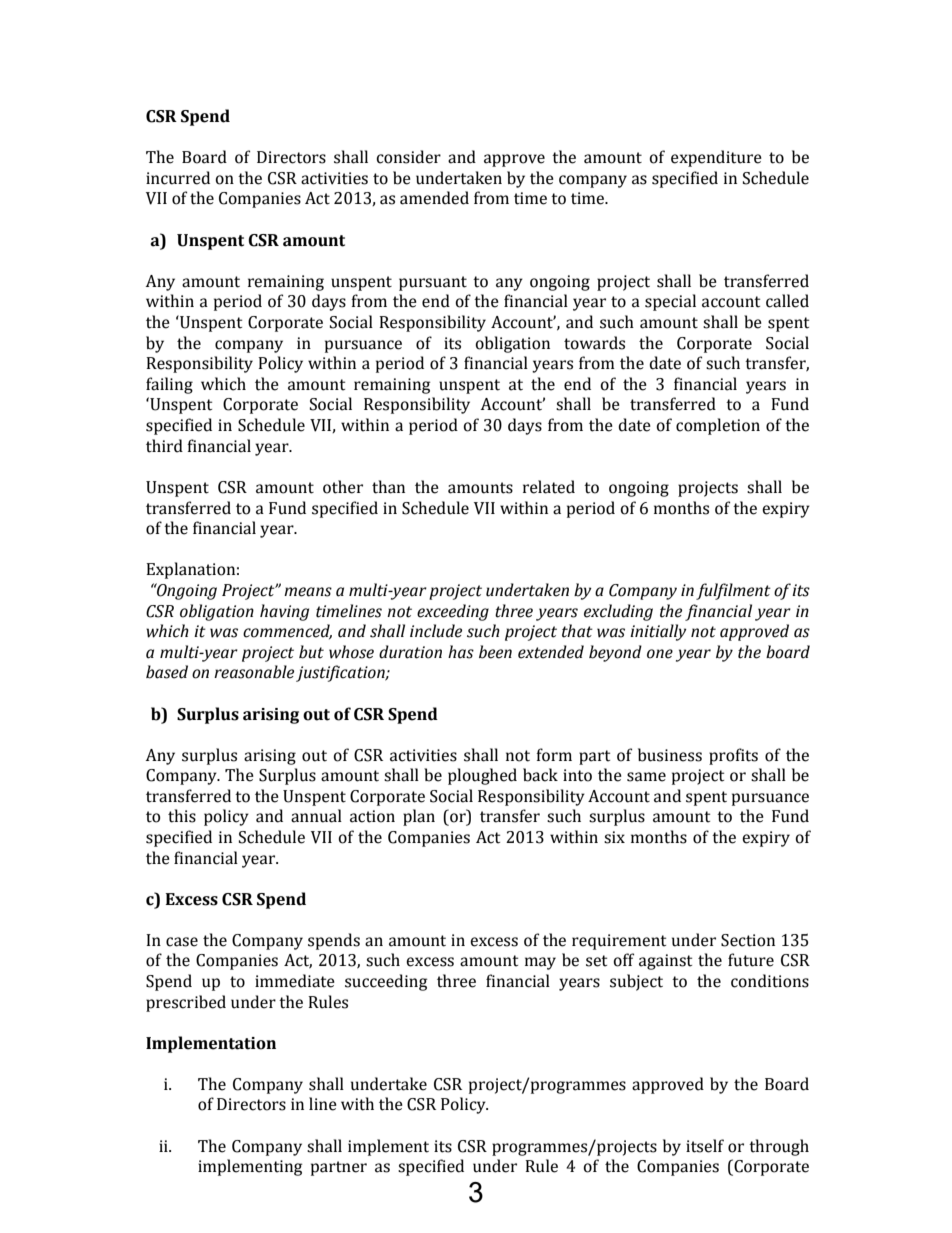  Describe the element at coordinates (386, 982) in the page. I see `succeeding` at that location.
